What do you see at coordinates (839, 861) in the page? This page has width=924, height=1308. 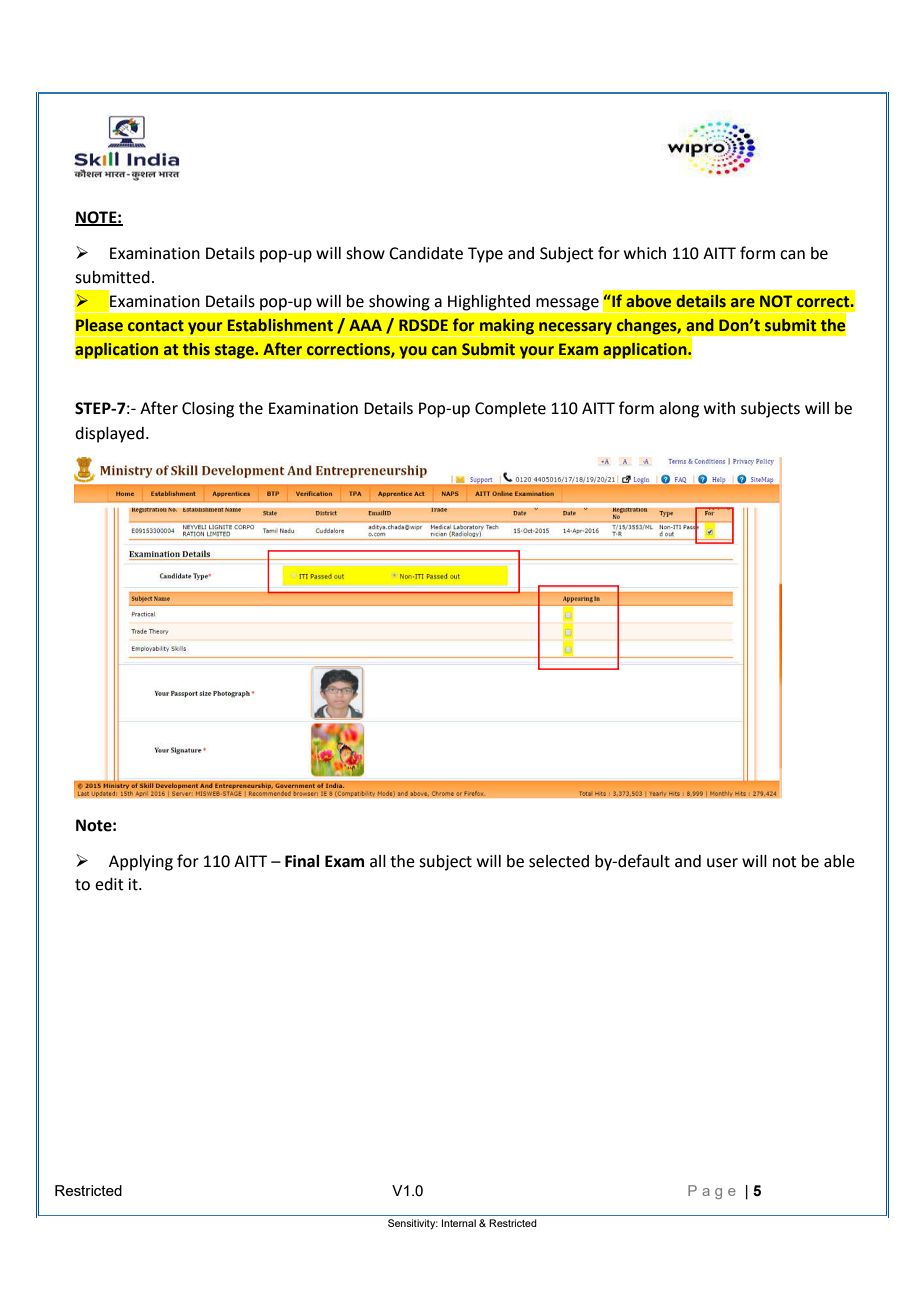 I see `able` at bounding box center [839, 861].
